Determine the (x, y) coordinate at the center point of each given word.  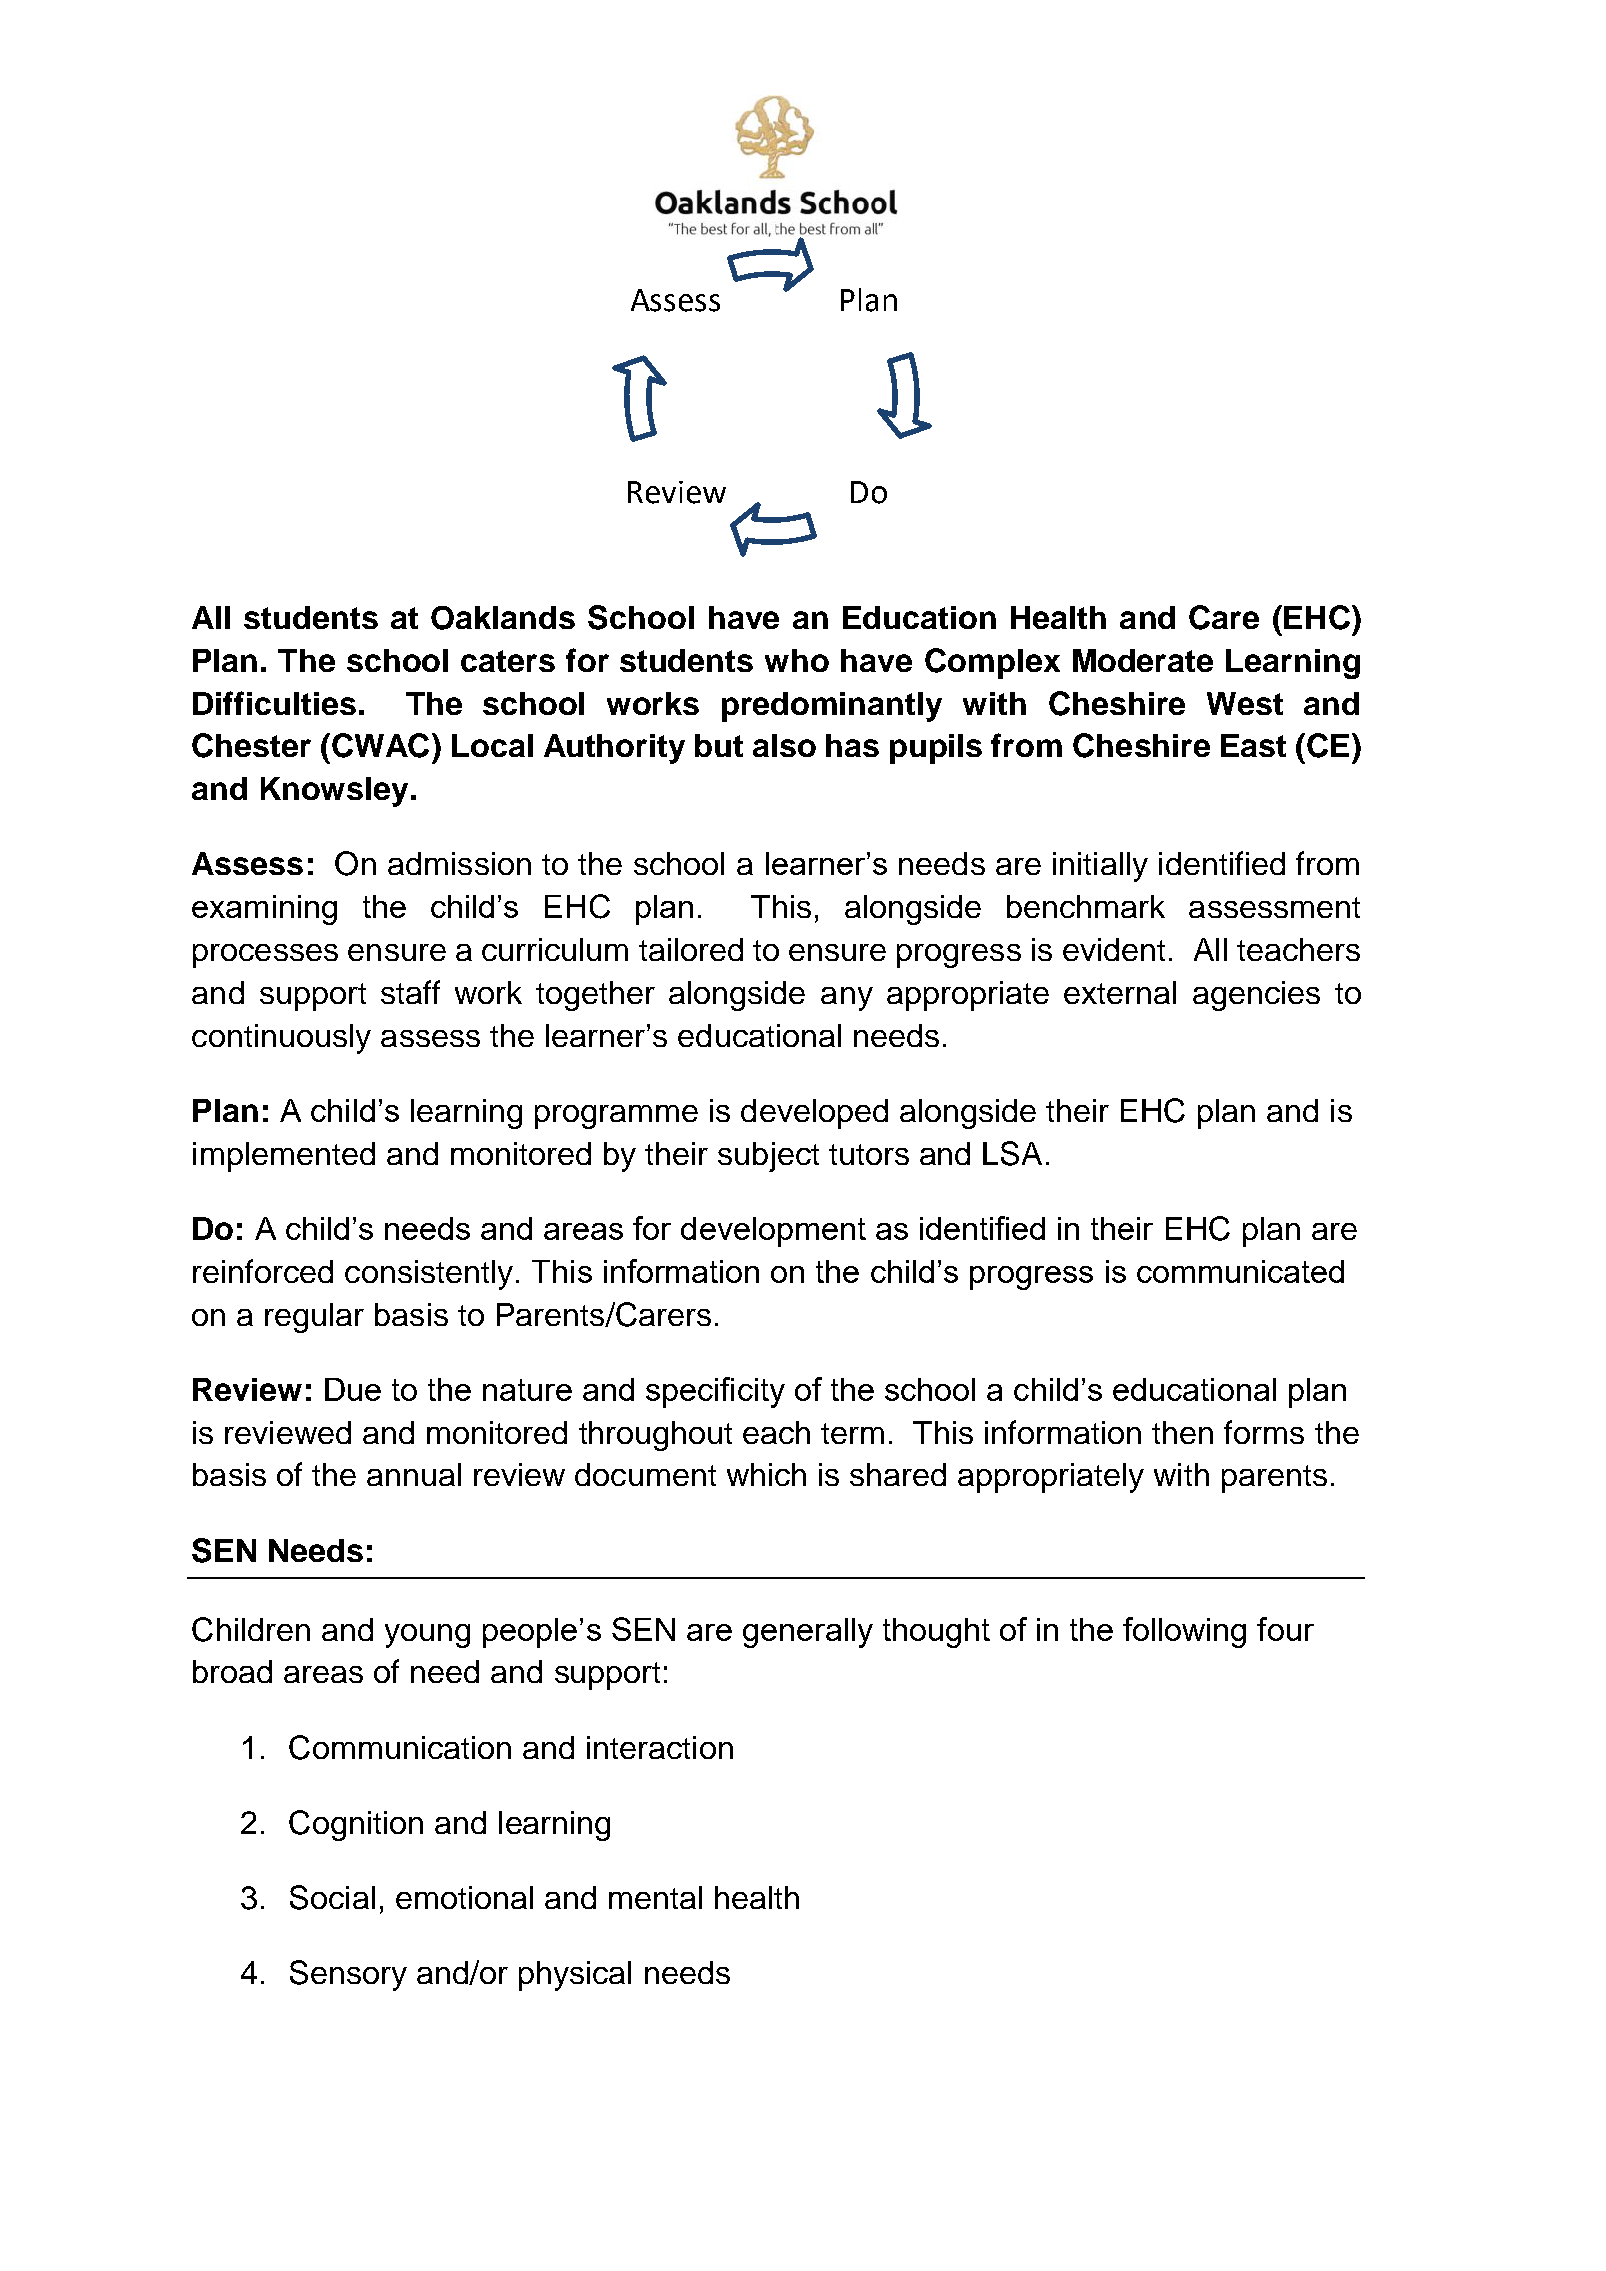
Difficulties (274, 703)
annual (414, 1474)
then (1182, 1432)
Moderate (1143, 660)
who (797, 660)
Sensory (348, 1975)
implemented (284, 1157)
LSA (1012, 1153)
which (766, 1474)
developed (814, 1114)
